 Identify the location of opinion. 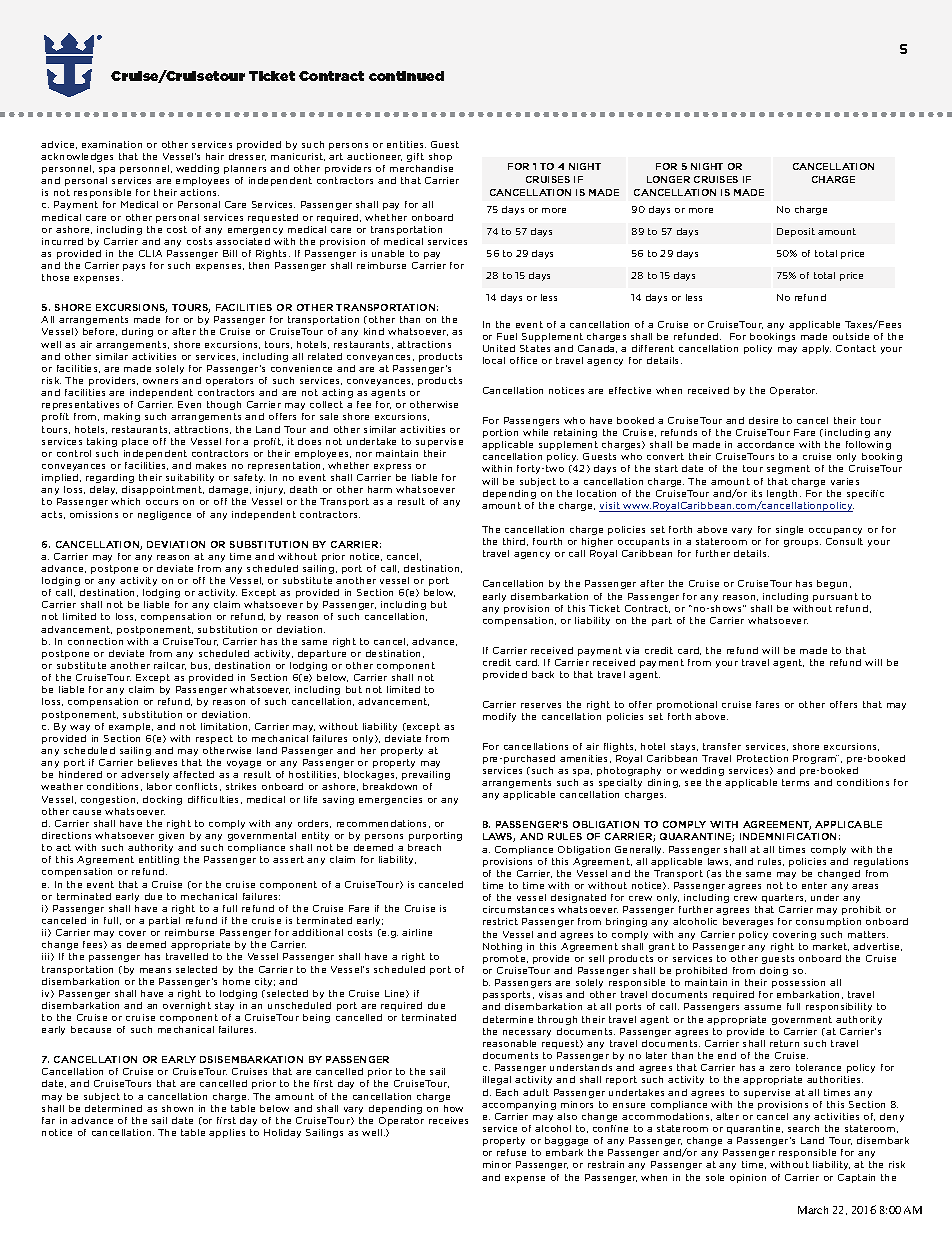
(748, 1178).
